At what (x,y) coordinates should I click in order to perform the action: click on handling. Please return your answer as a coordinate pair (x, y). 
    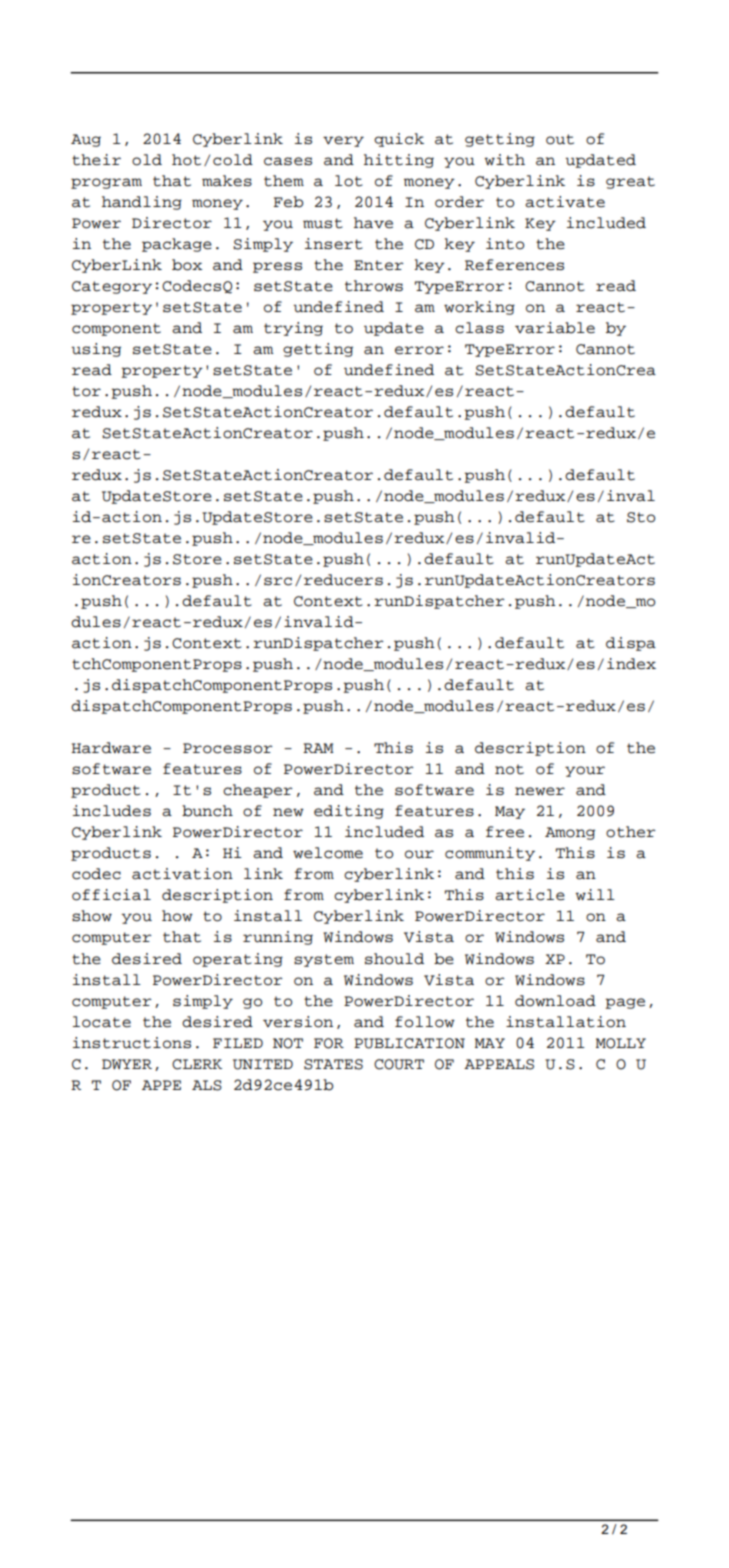
    Looking at the image, I should click on (142, 203).
